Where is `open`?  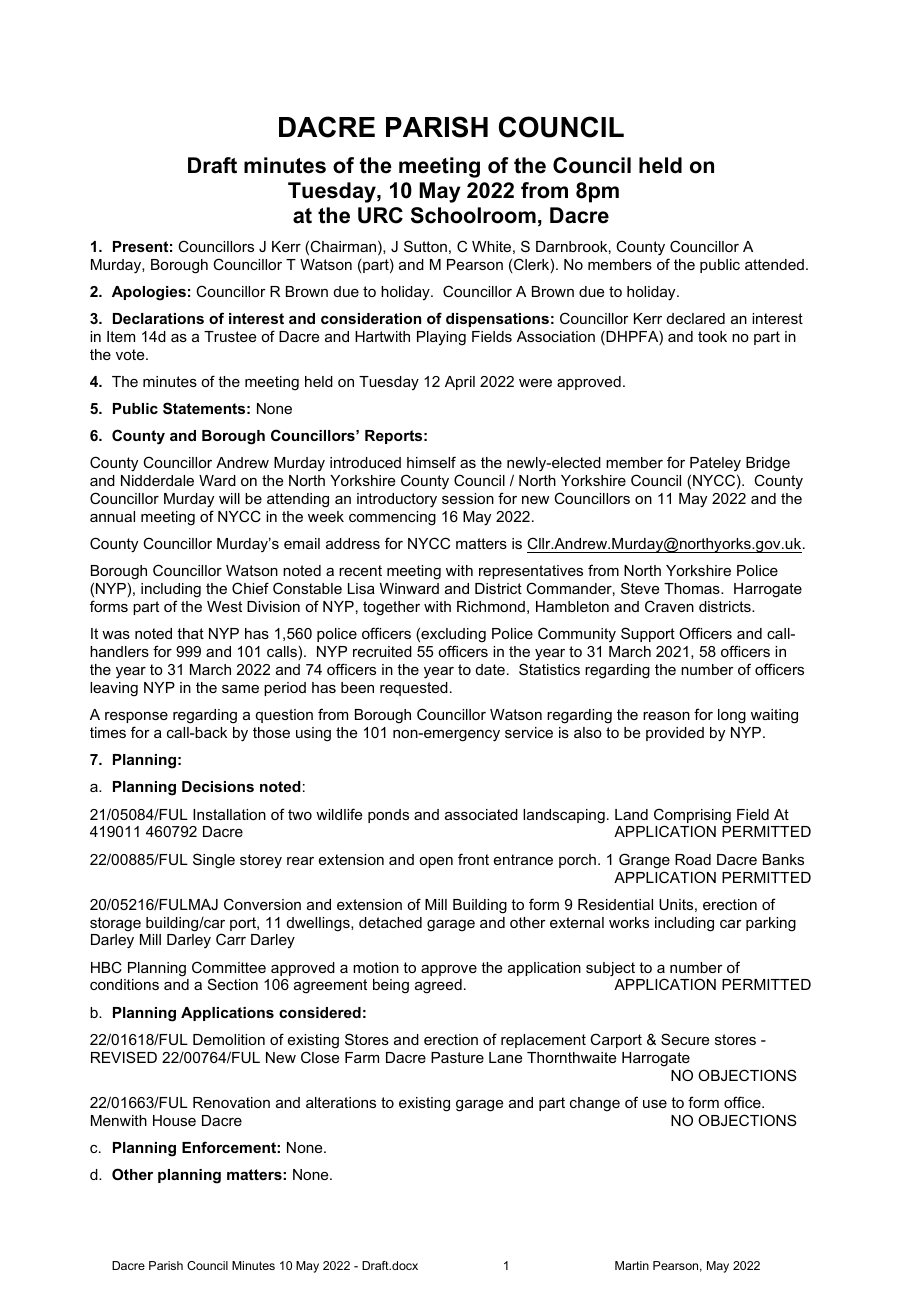 open is located at coordinates (436, 862).
